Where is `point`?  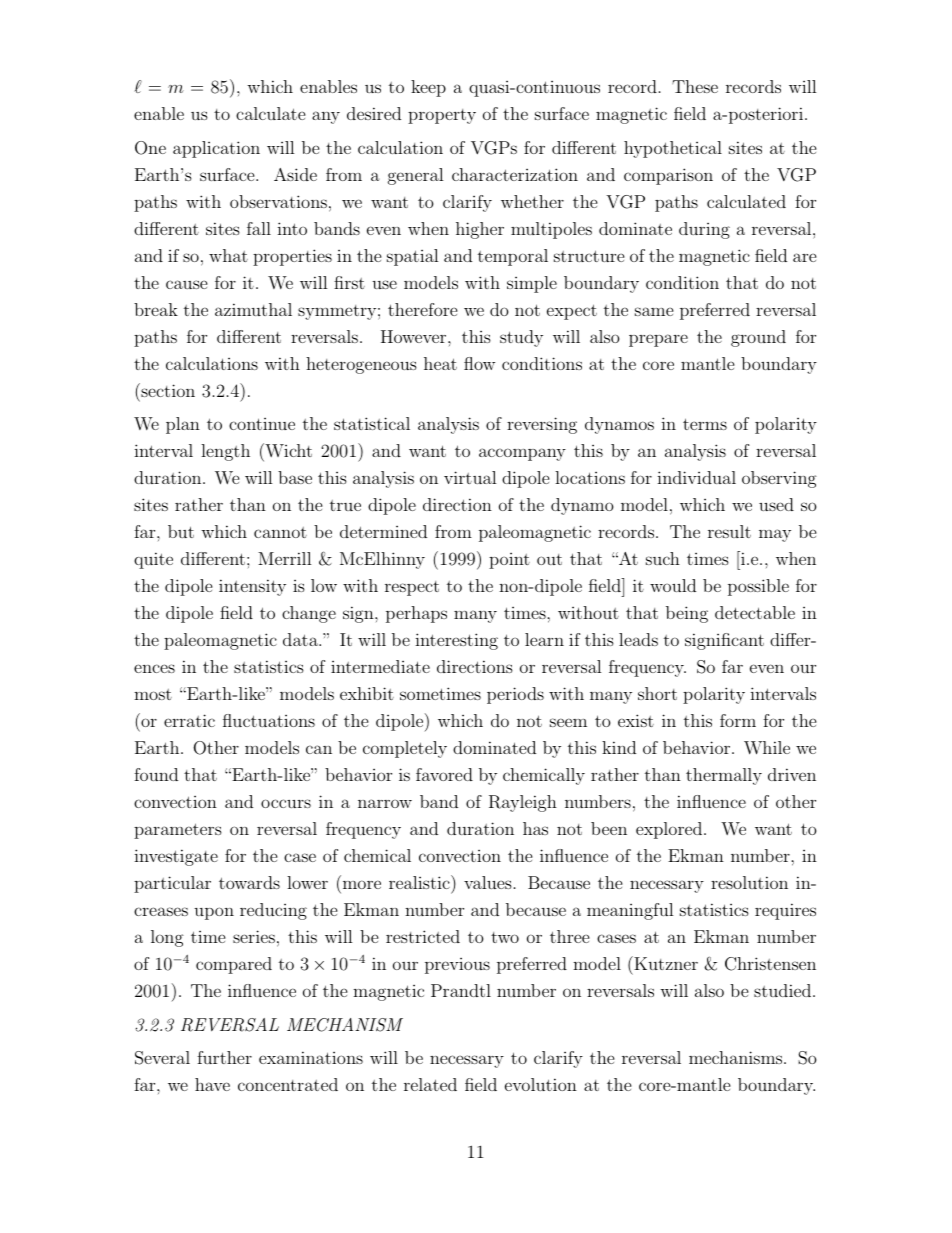
point is located at coordinates (509, 561).
